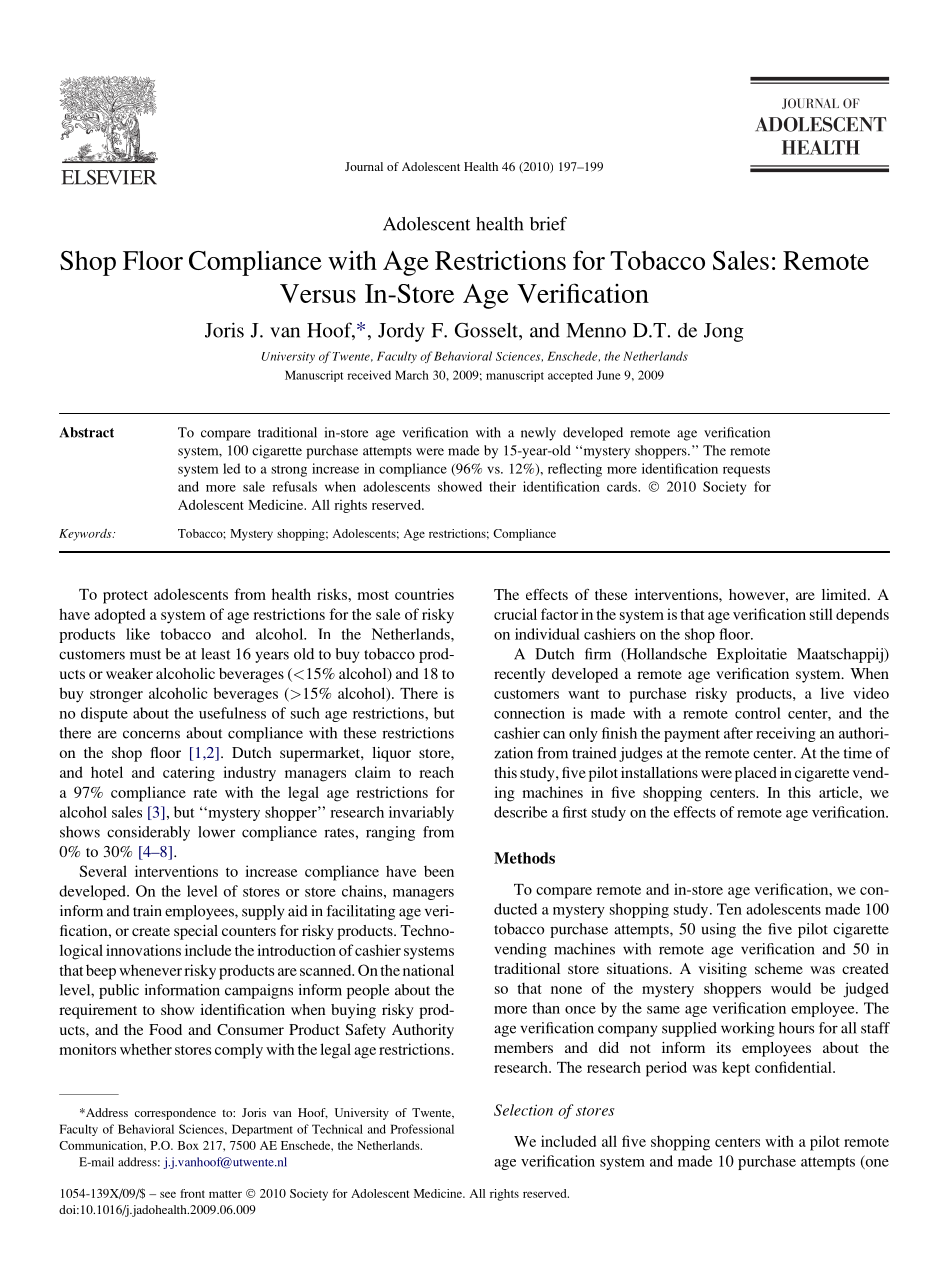 This document has height=1280, width=952. What do you see at coordinates (794, 1067) in the document?
I see `confidential` at bounding box center [794, 1067].
